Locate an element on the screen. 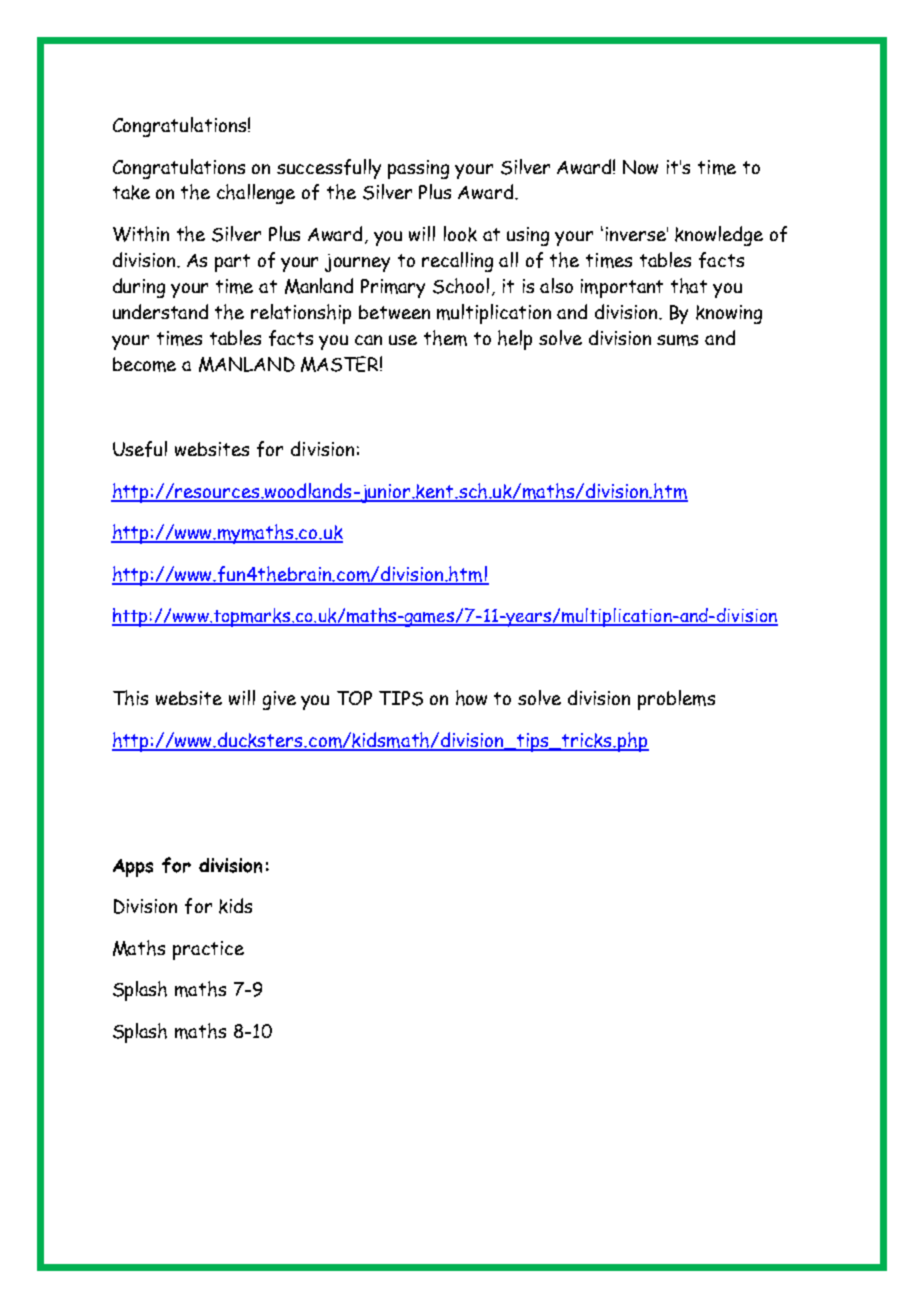  practice is located at coordinates (208, 950).
